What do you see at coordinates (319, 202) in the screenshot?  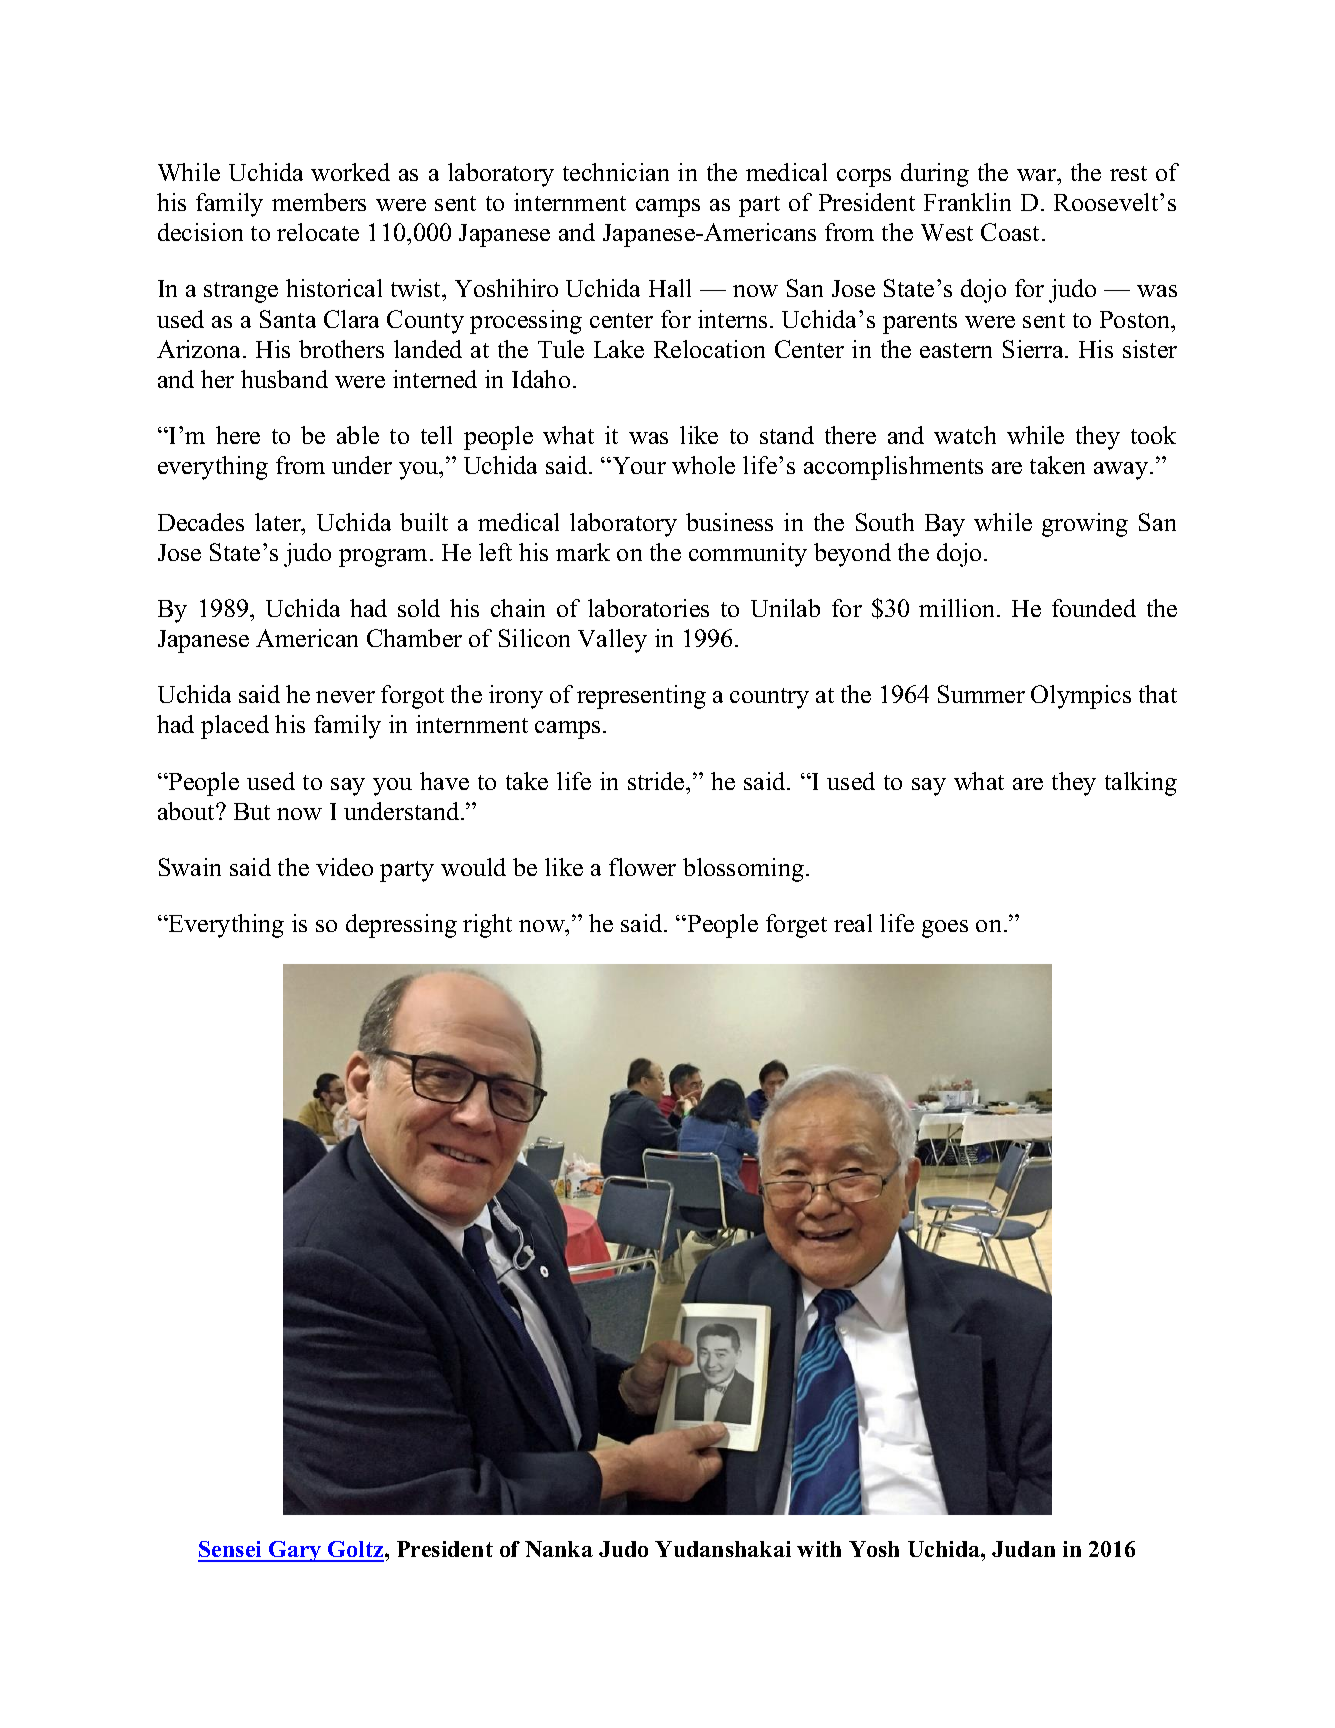 I see `members` at bounding box center [319, 202].
